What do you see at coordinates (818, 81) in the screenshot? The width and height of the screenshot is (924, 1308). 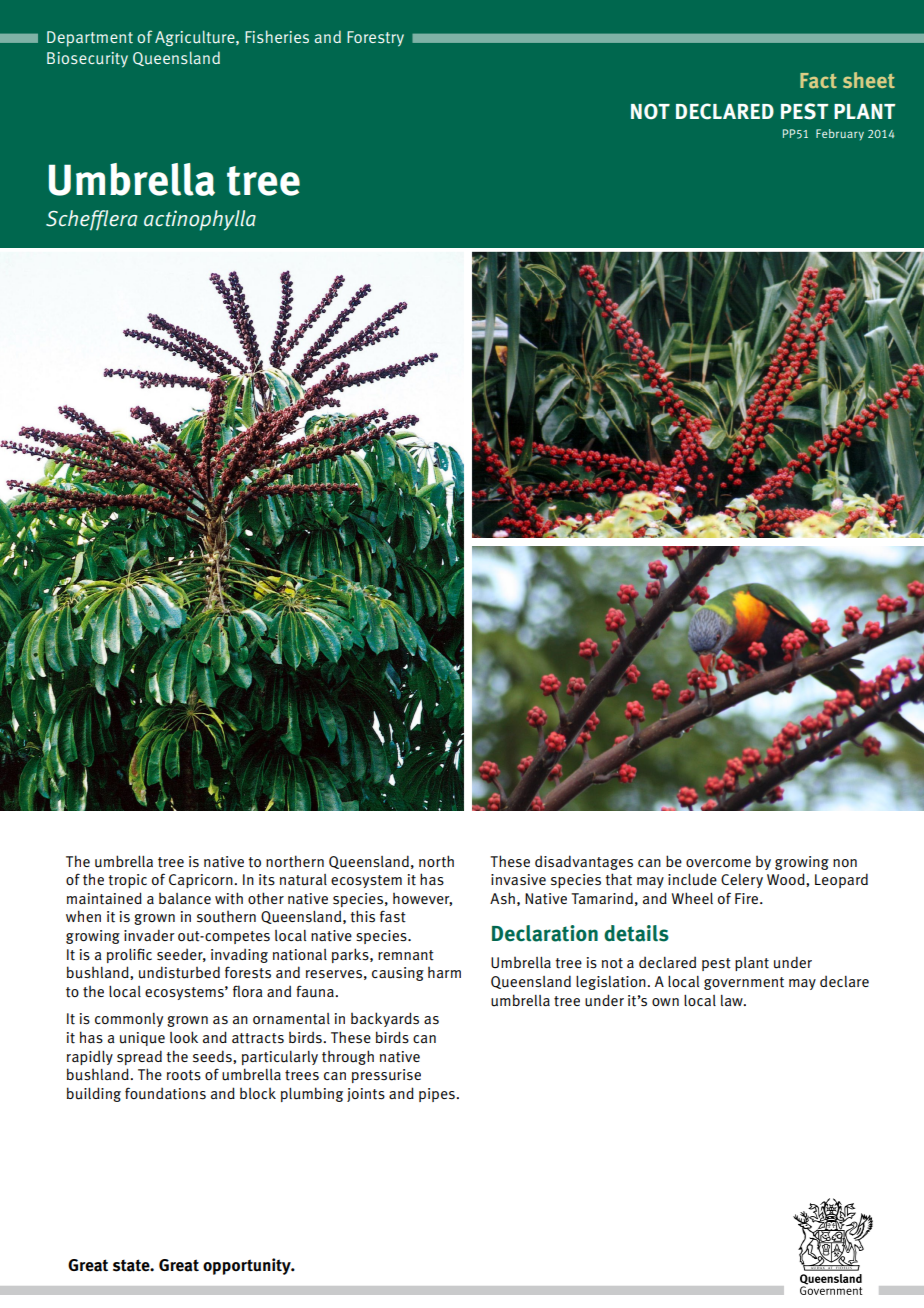 I see `Fact` at bounding box center [818, 81].
